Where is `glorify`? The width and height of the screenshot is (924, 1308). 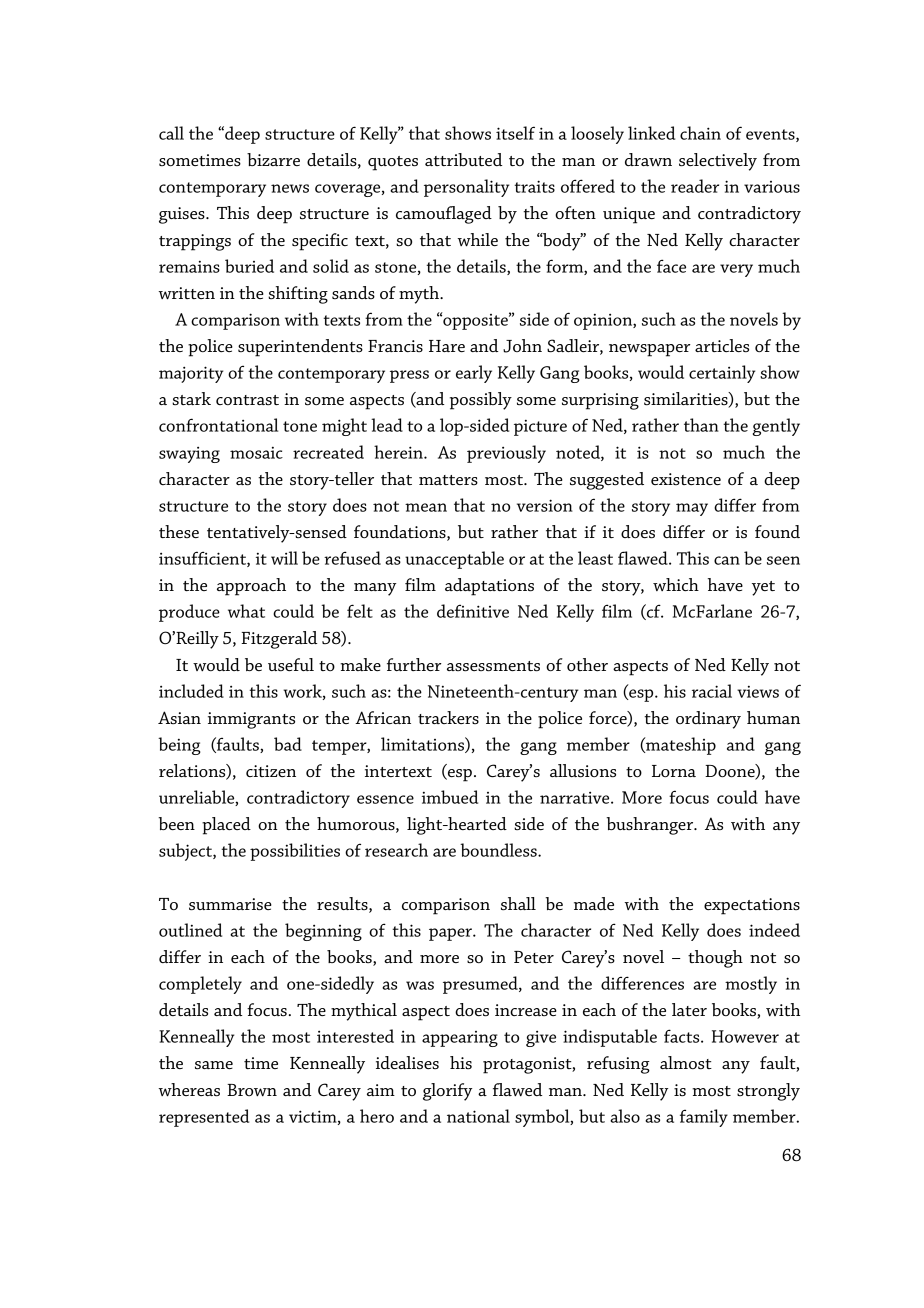 glorify is located at coordinates (447, 1092).
